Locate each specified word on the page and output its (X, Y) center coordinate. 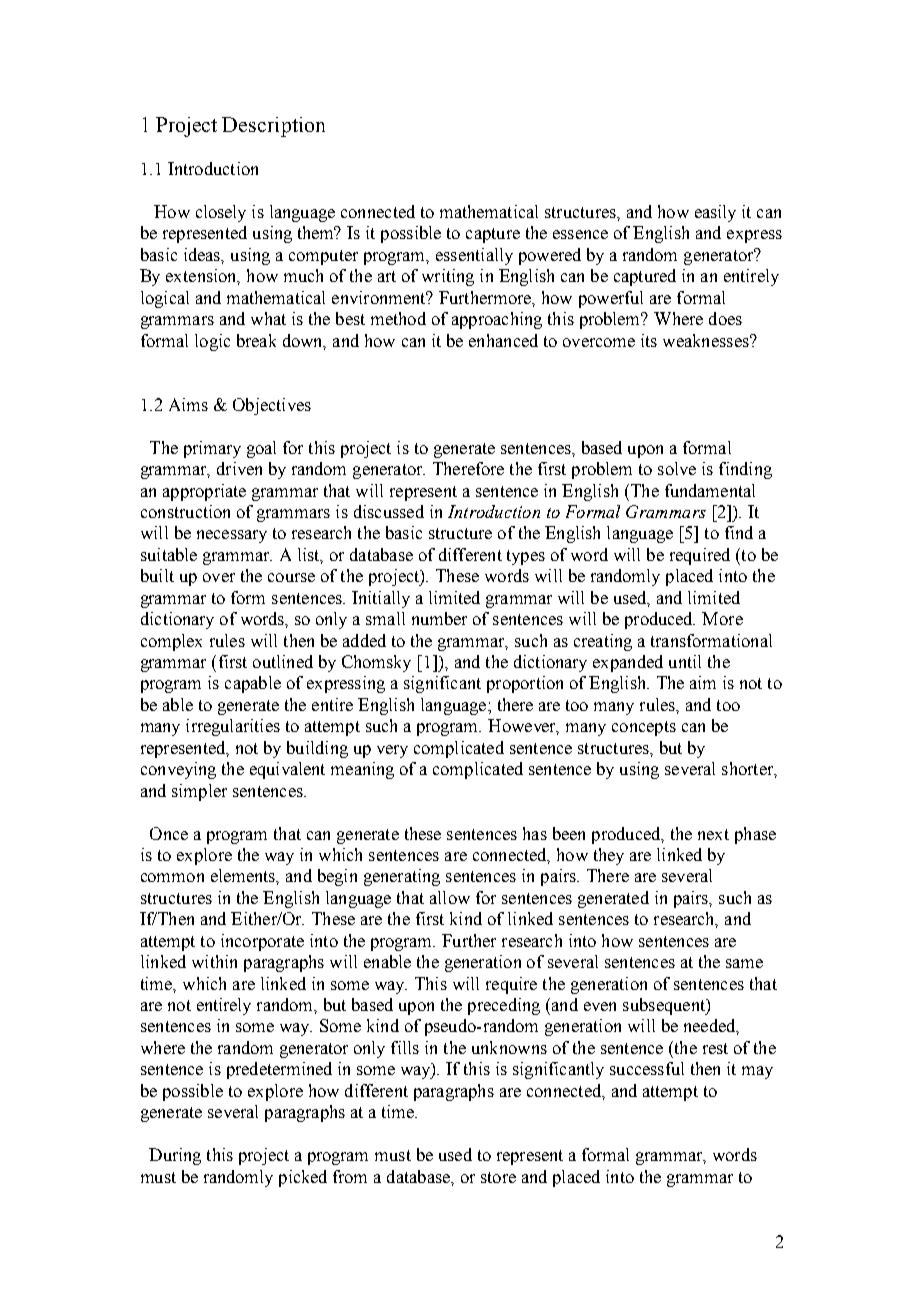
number (439, 618)
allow (450, 897)
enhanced (503, 340)
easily (715, 213)
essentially (474, 256)
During (175, 1156)
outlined (283, 661)
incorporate (262, 942)
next (713, 834)
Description (273, 127)
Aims (188, 404)
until (685, 661)
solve (677, 468)
